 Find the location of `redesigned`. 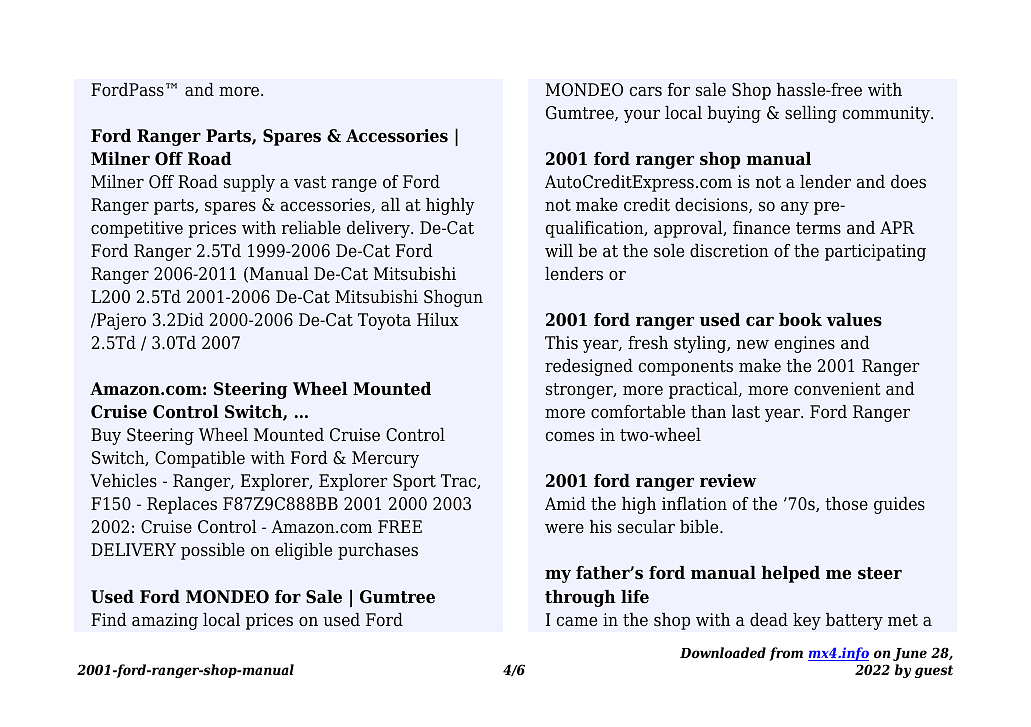

redesigned is located at coordinates (589, 367).
